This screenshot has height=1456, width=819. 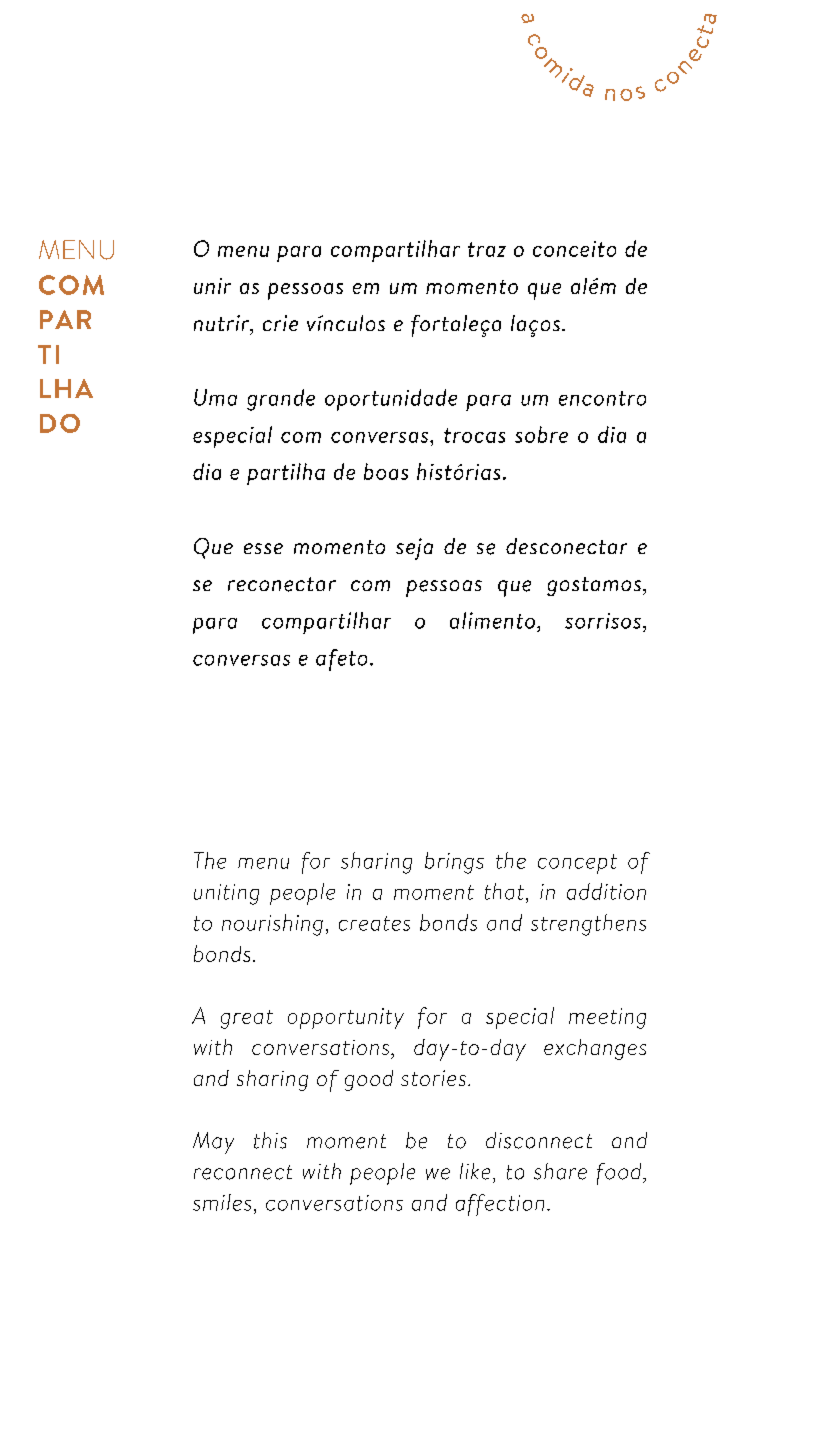 What do you see at coordinates (475, 1171) in the screenshot?
I see `like` at bounding box center [475, 1171].
